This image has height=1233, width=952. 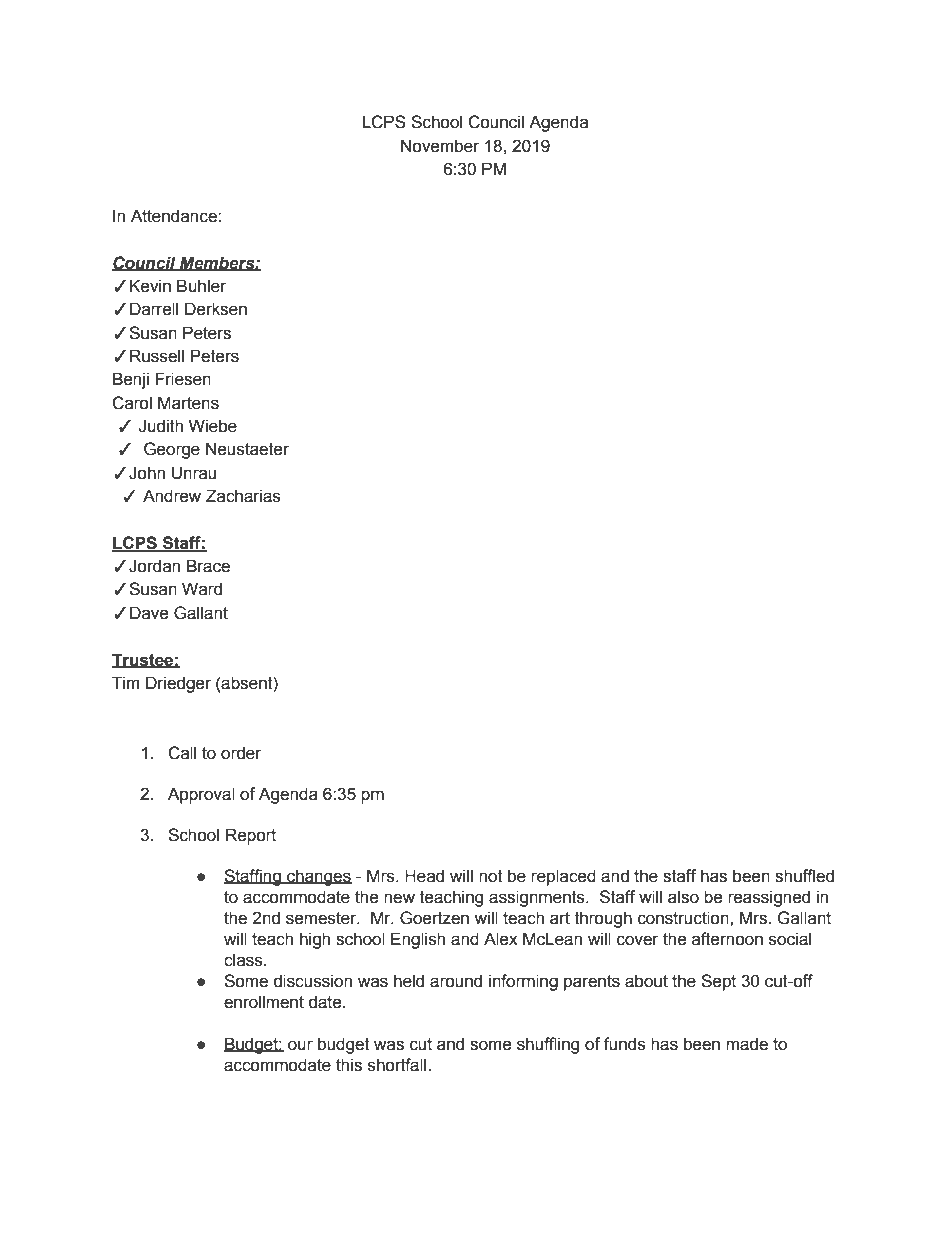 What do you see at coordinates (440, 146) in the image?
I see `November` at bounding box center [440, 146].
